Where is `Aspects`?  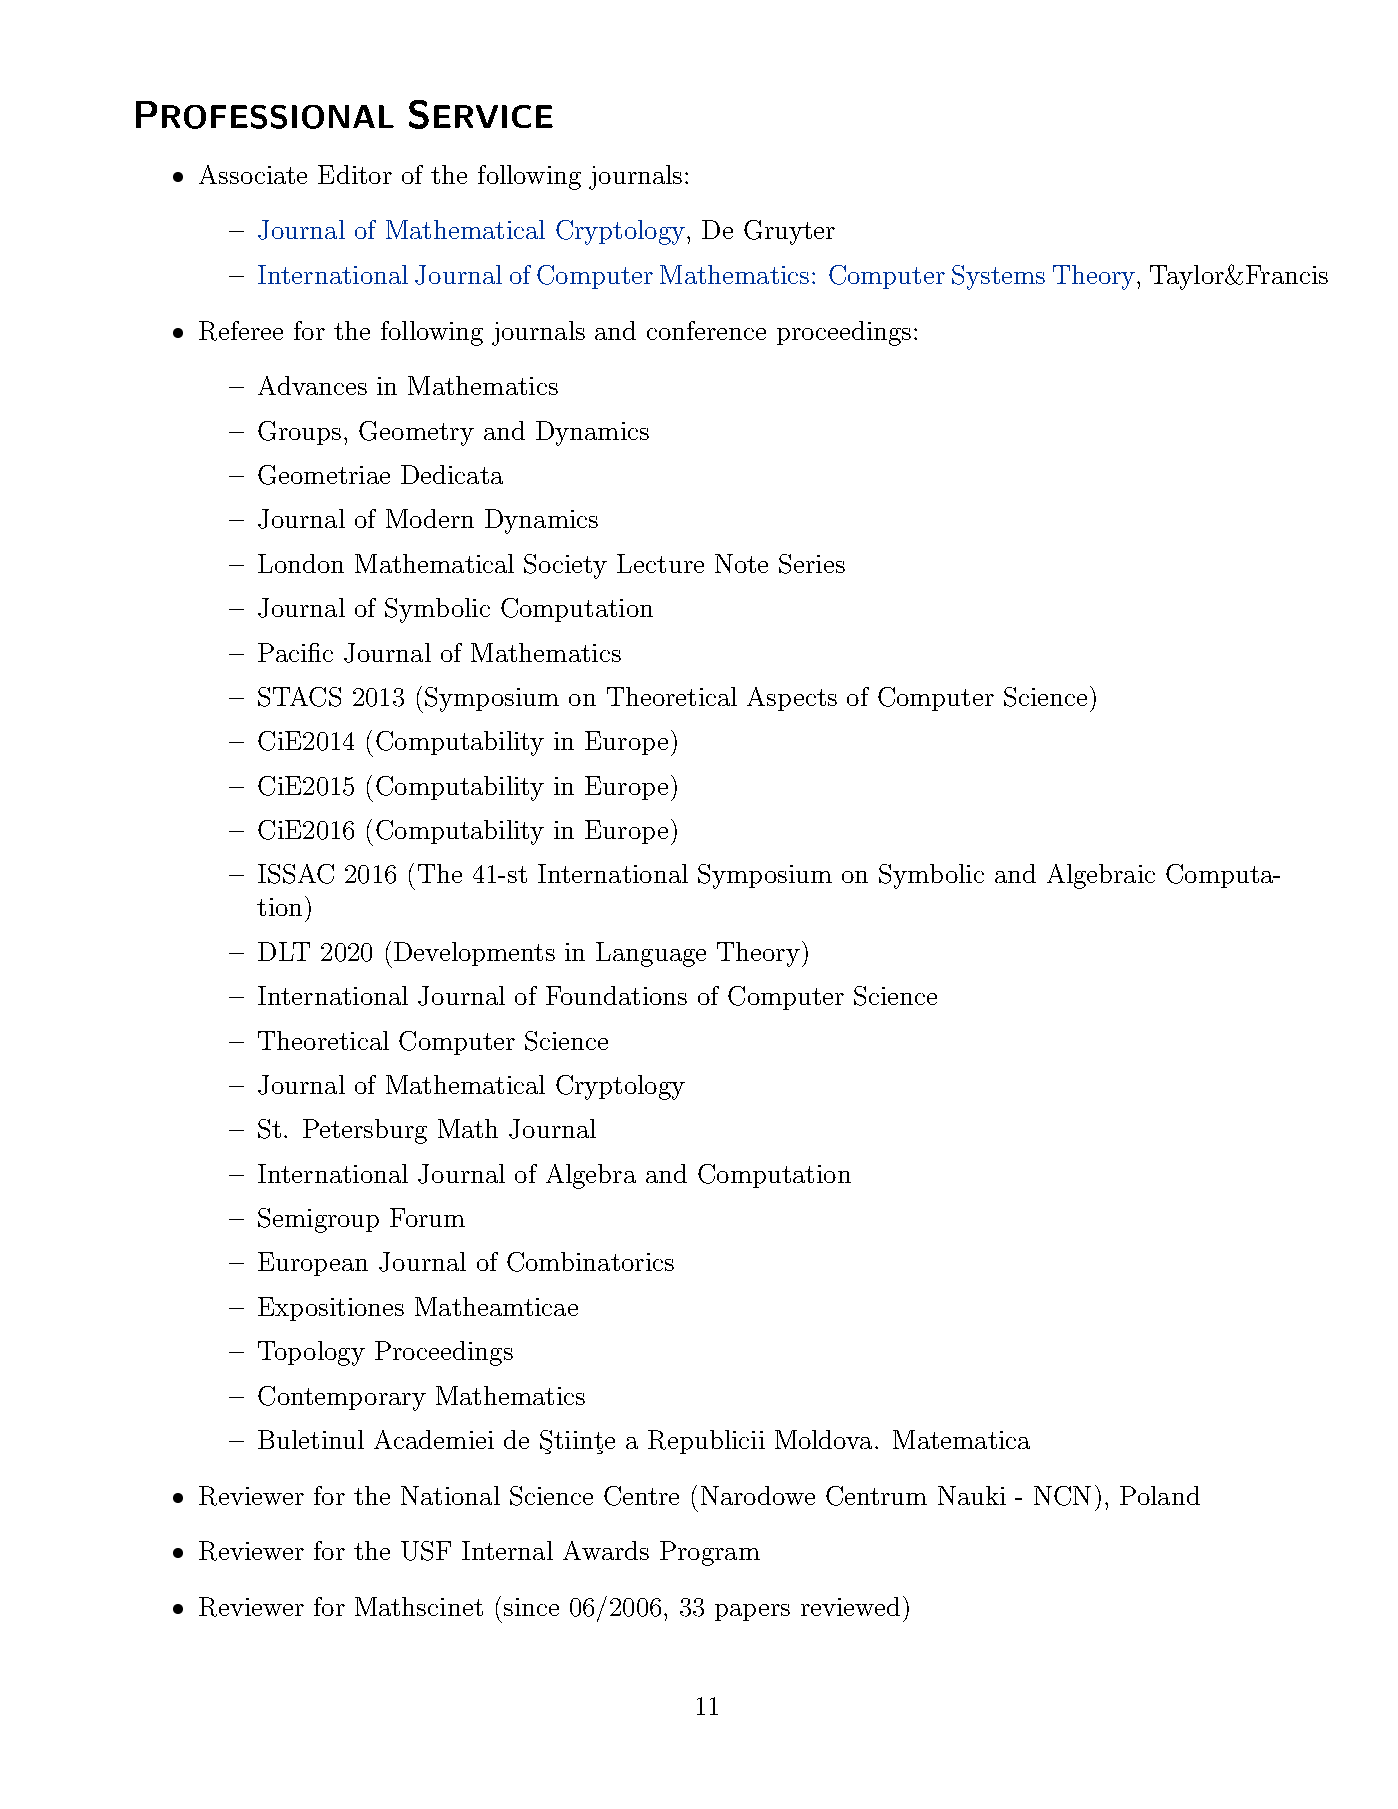
Aspects is located at coordinates (792, 699).
